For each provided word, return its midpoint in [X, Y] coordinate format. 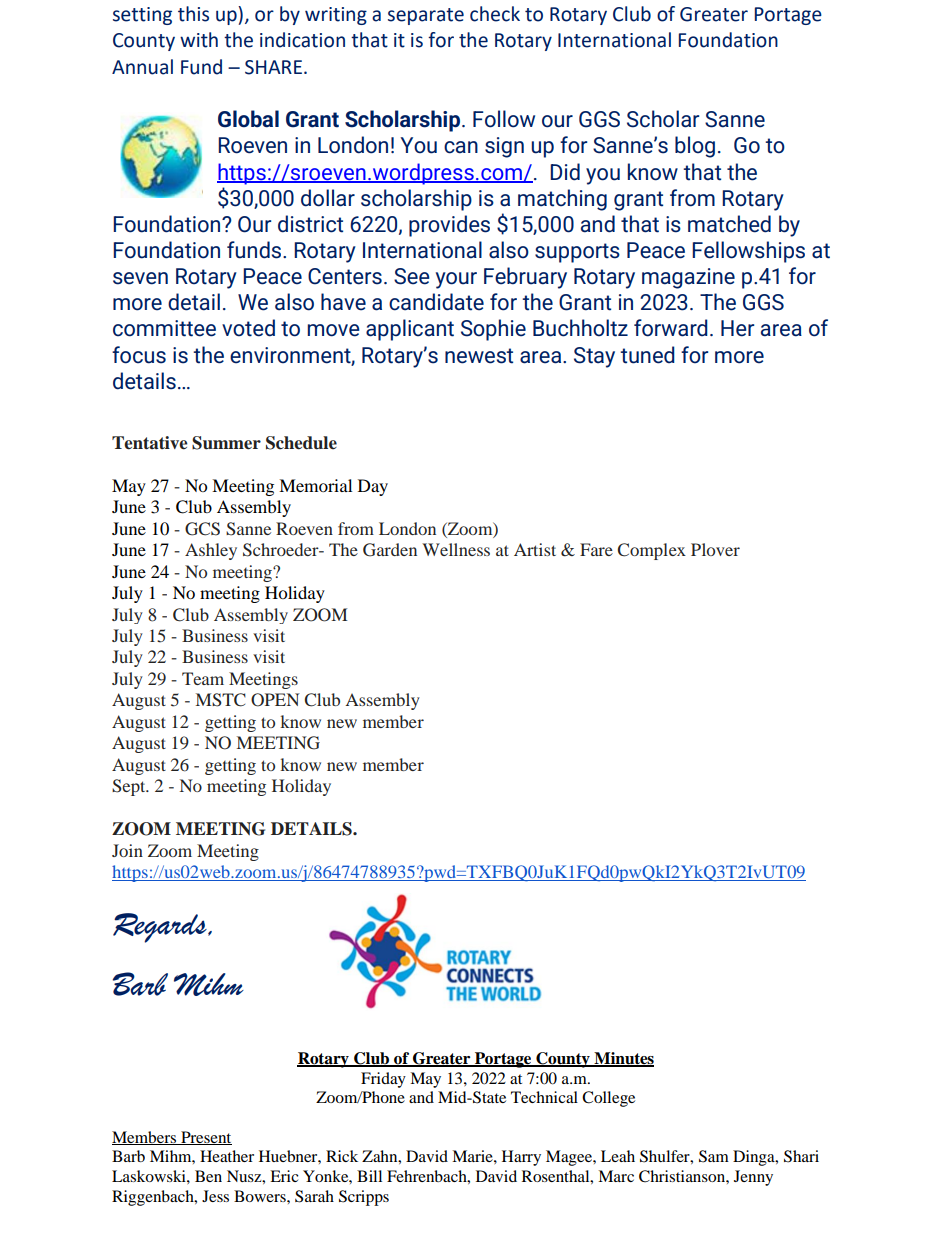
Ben [208, 1176]
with [199, 40]
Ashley [211, 551]
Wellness [456, 549]
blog [695, 147]
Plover [715, 549]
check [495, 14]
